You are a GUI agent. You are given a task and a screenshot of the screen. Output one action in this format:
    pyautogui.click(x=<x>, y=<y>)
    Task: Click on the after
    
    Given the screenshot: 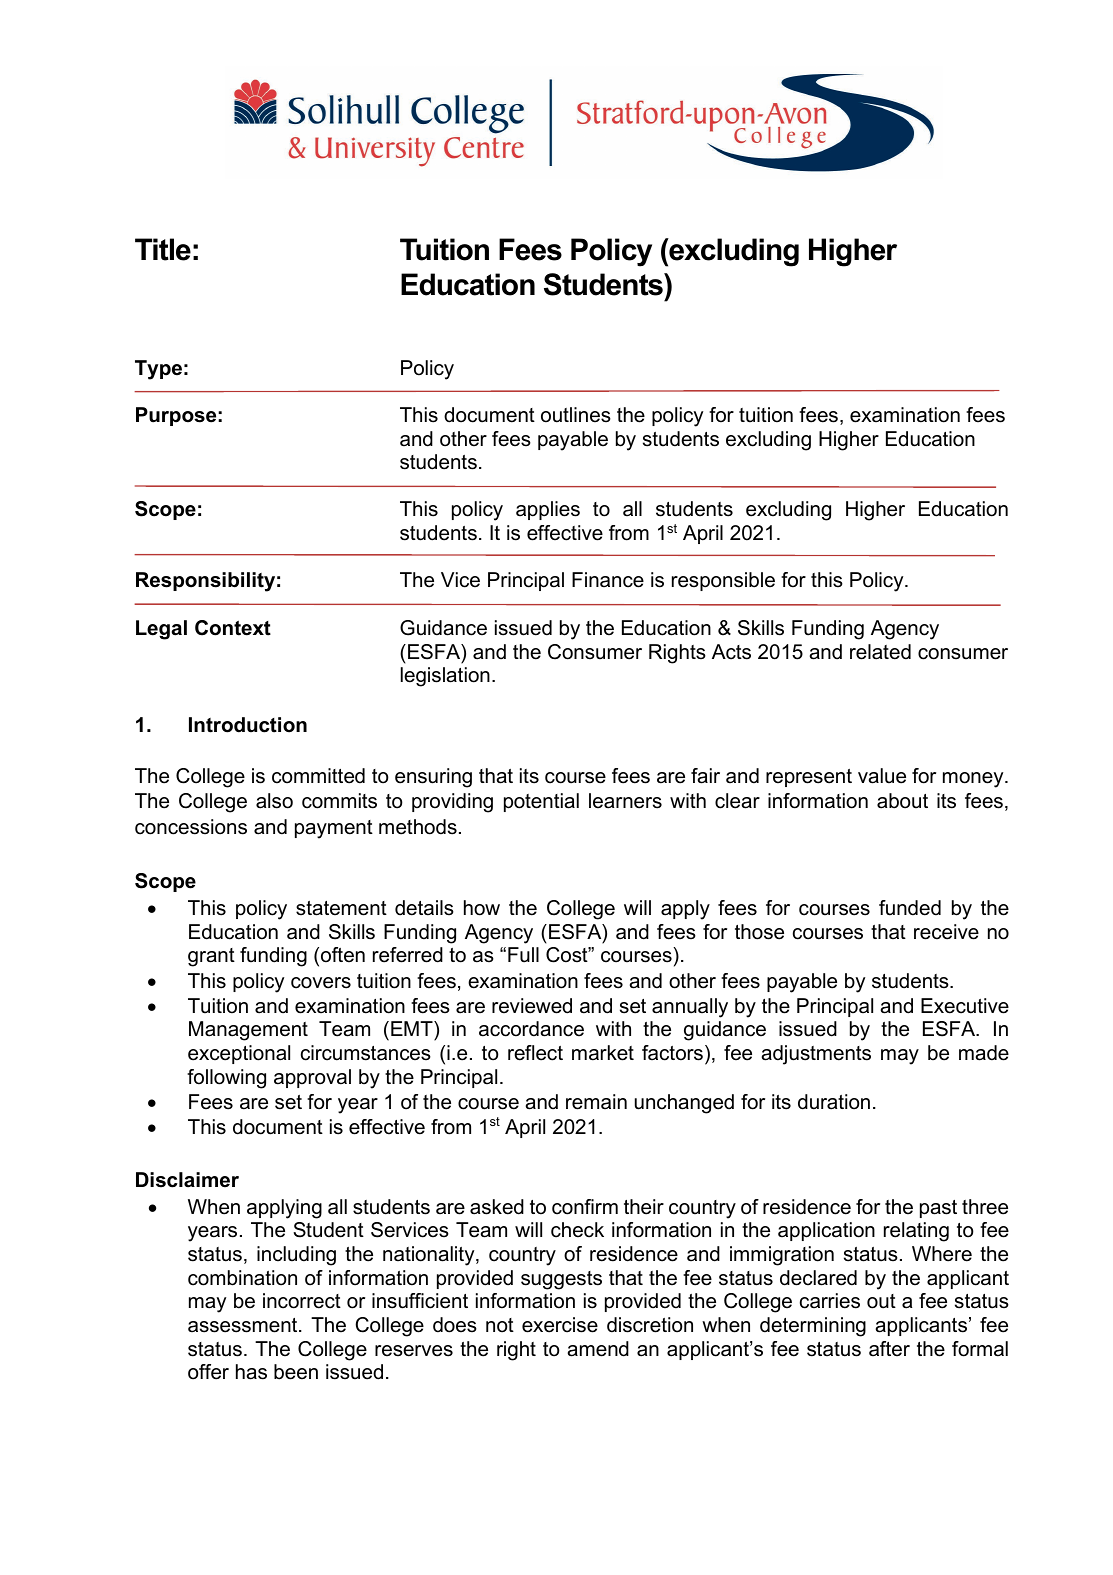 What is the action you would take?
    pyautogui.click(x=889, y=1349)
